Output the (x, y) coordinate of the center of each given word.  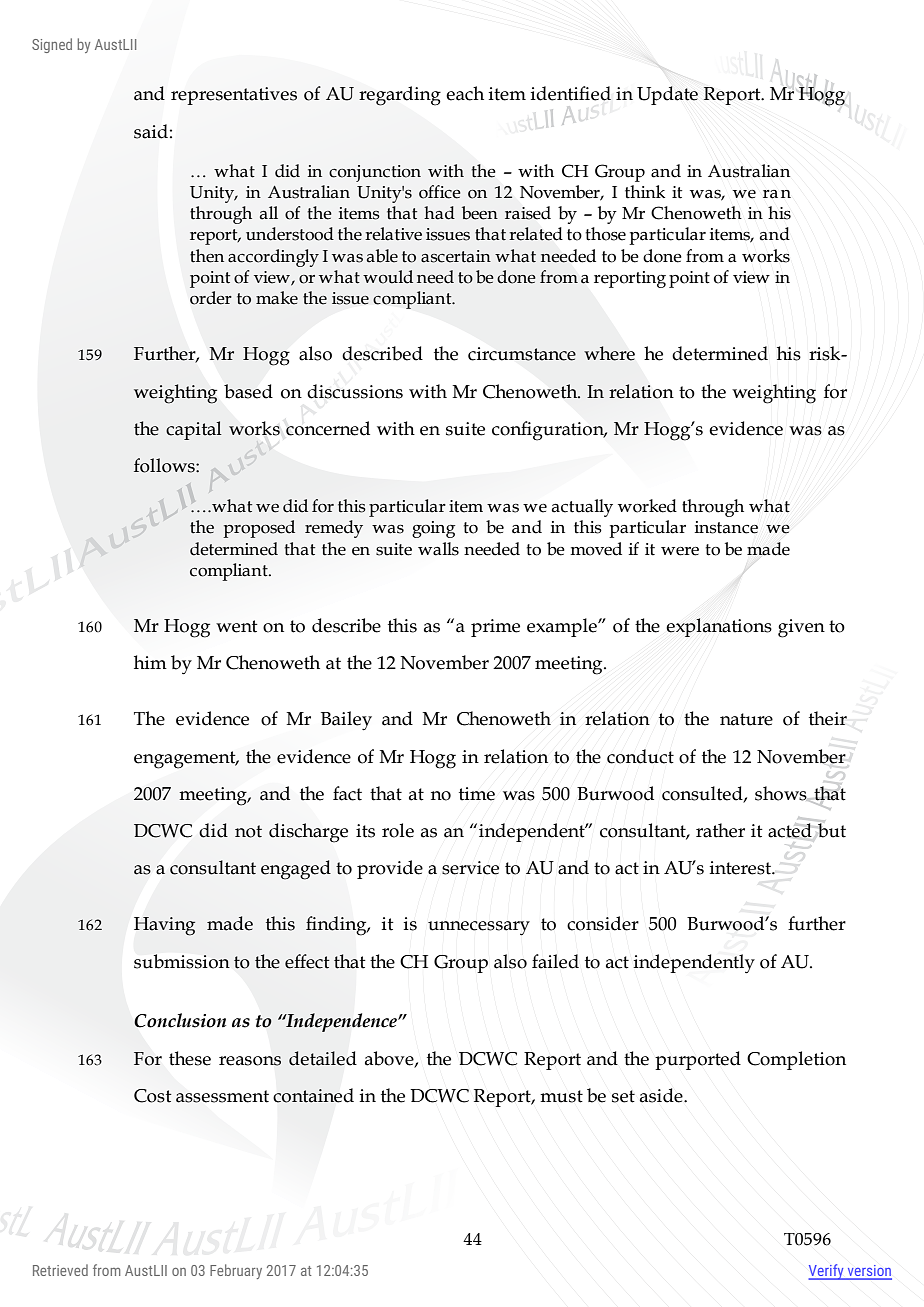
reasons (250, 1061)
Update (667, 95)
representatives (234, 96)
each (465, 93)
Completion (796, 1060)
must (561, 1096)
